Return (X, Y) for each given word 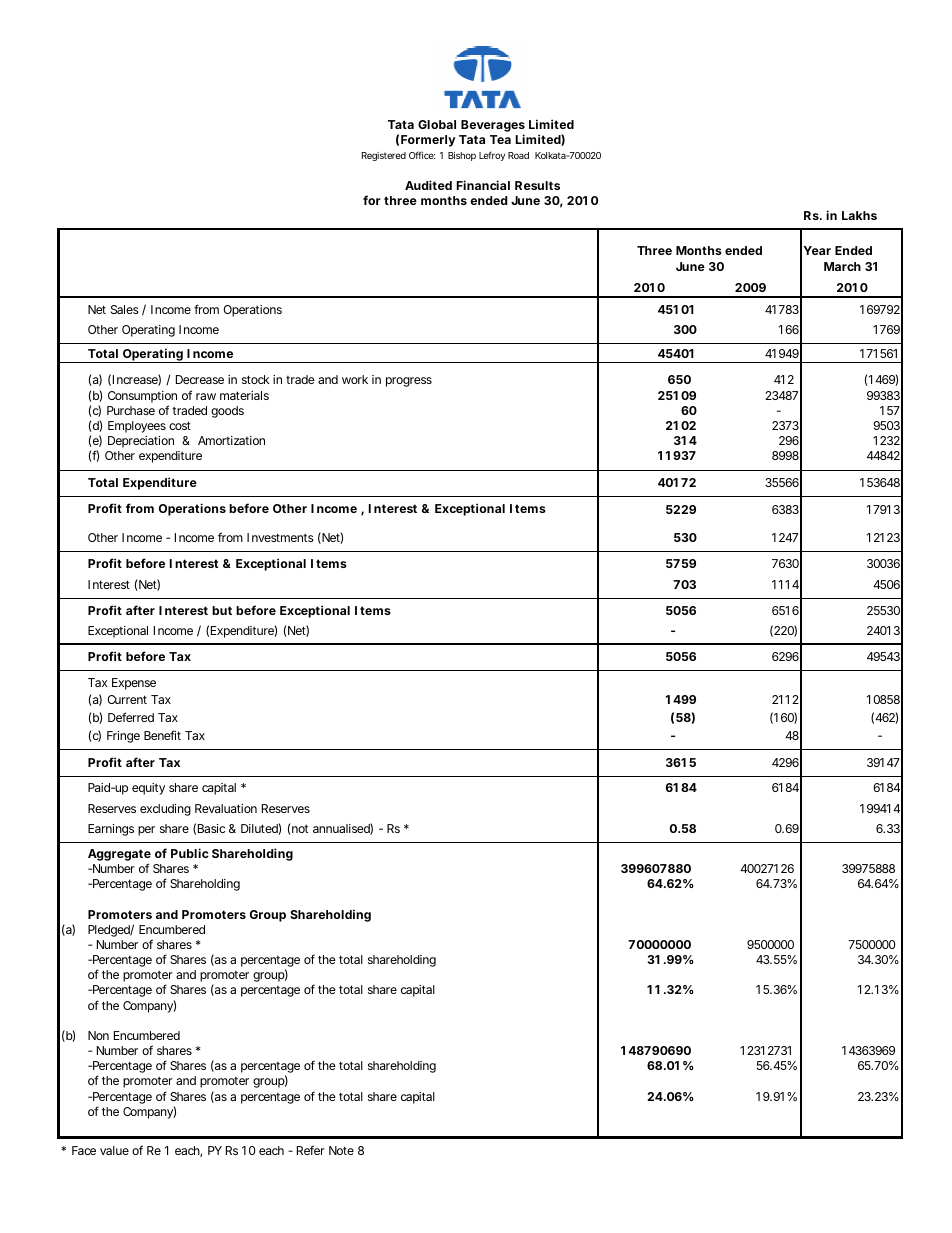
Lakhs (859, 215)
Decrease (200, 379)
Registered (384, 156)
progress (409, 382)
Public (190, 853)
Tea (500, 139)
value (114, 1150)
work (355, 379)
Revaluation (226, 808)
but (222, 610)
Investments (280, 537)
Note (341, 1150)
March (842, 266)
